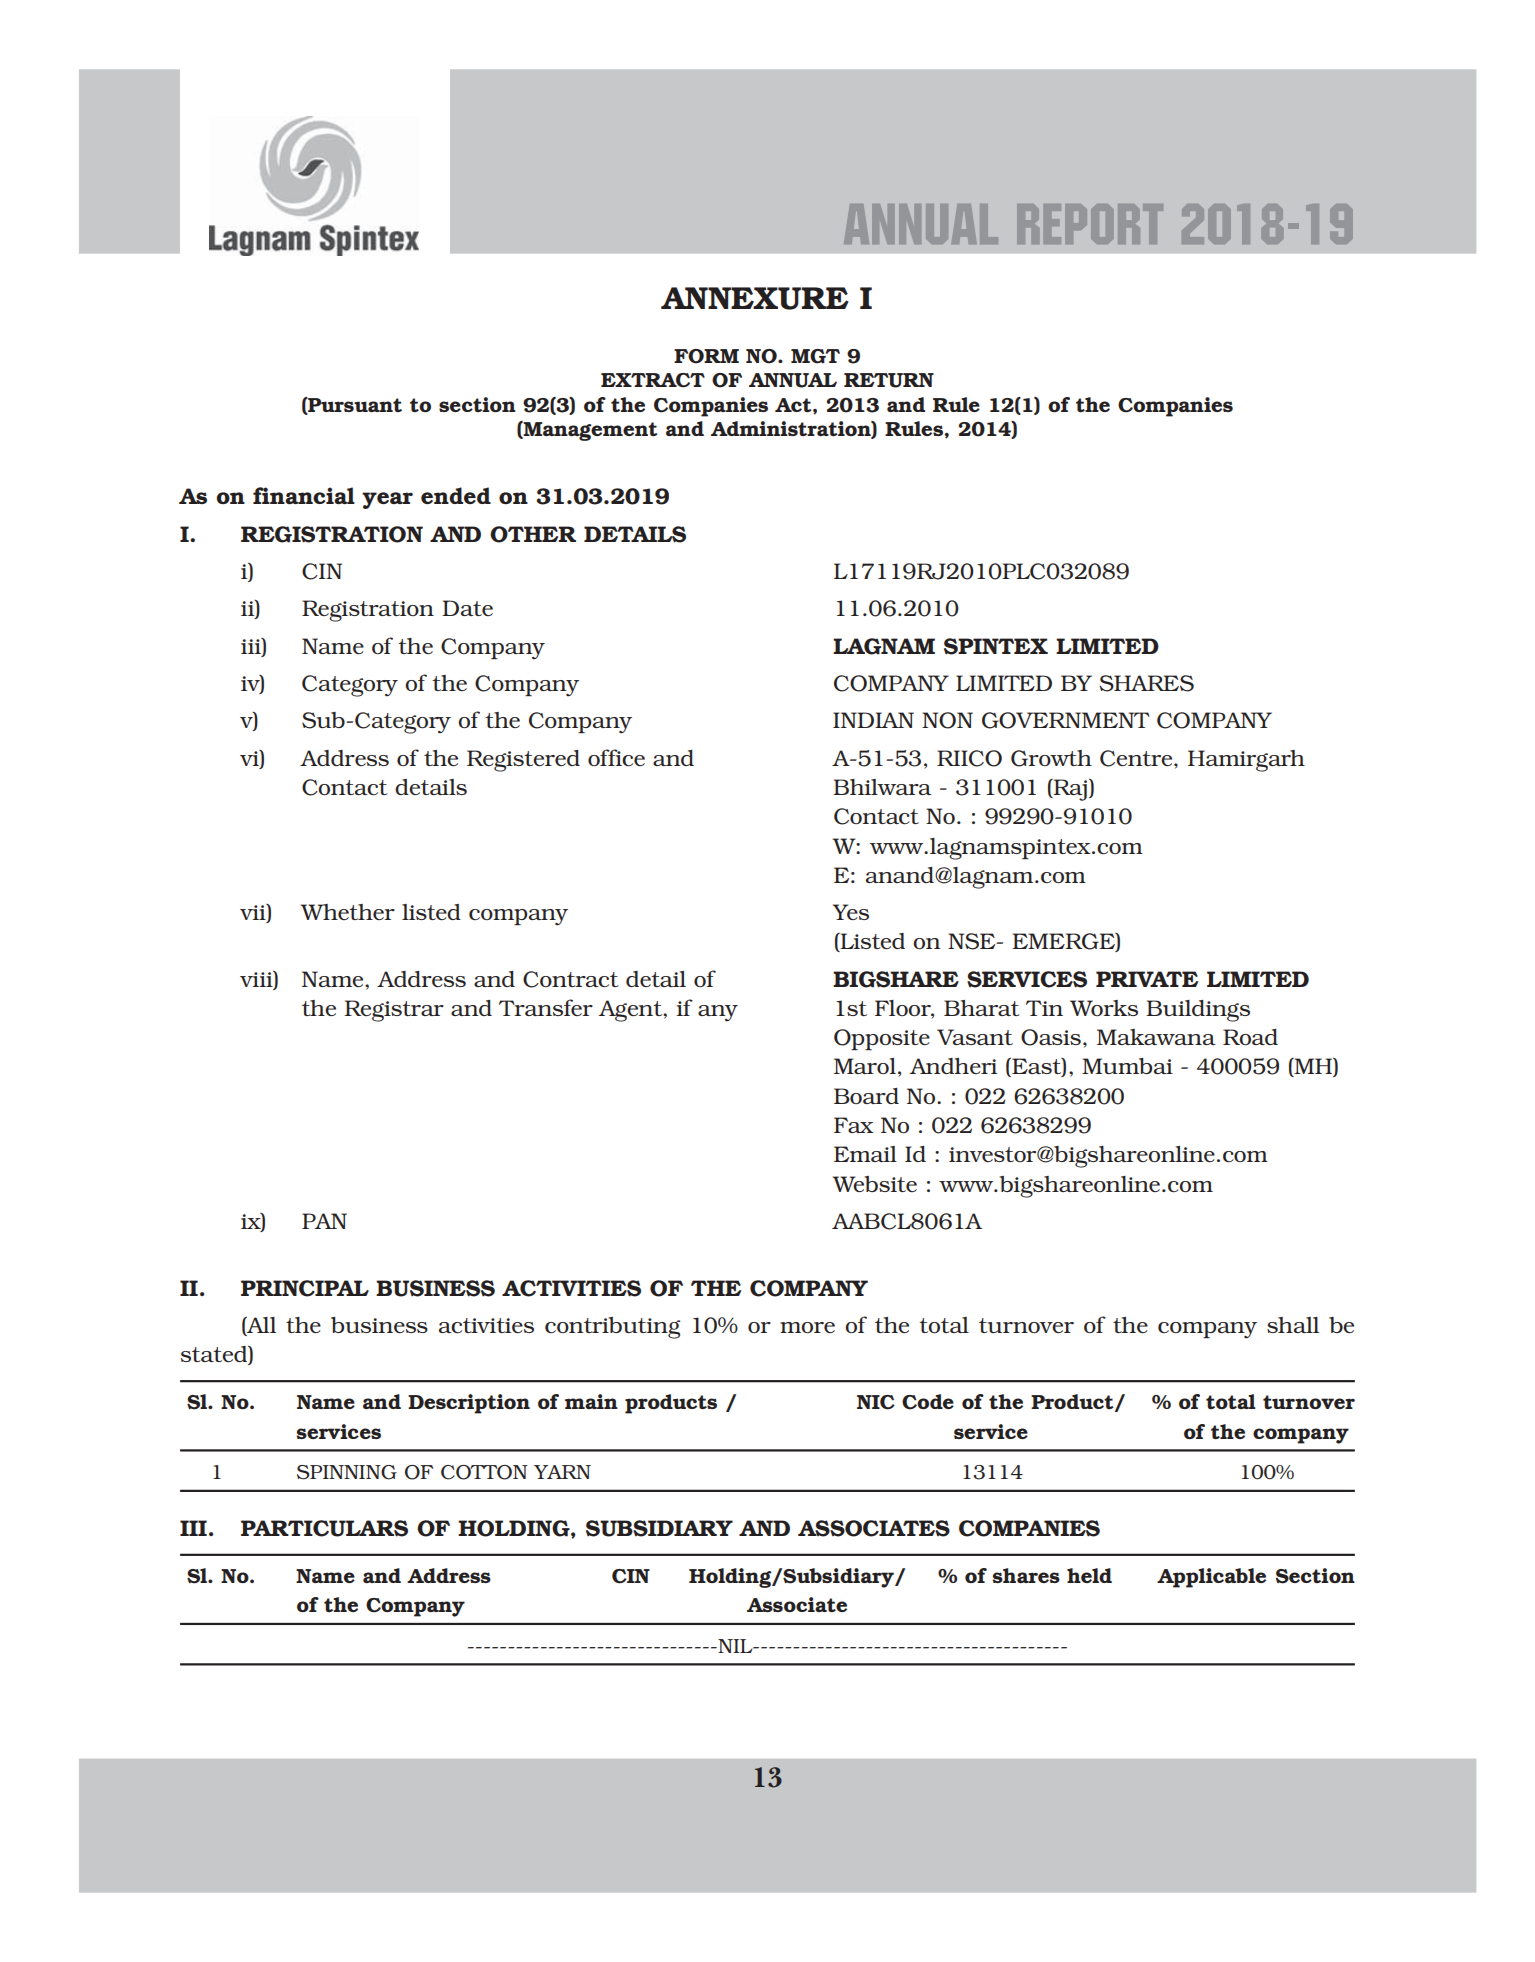 The height and width of the image is (1962, 1535). Describe the element at coordinates (706, 356) in the image. I see `FORM` at that location.
